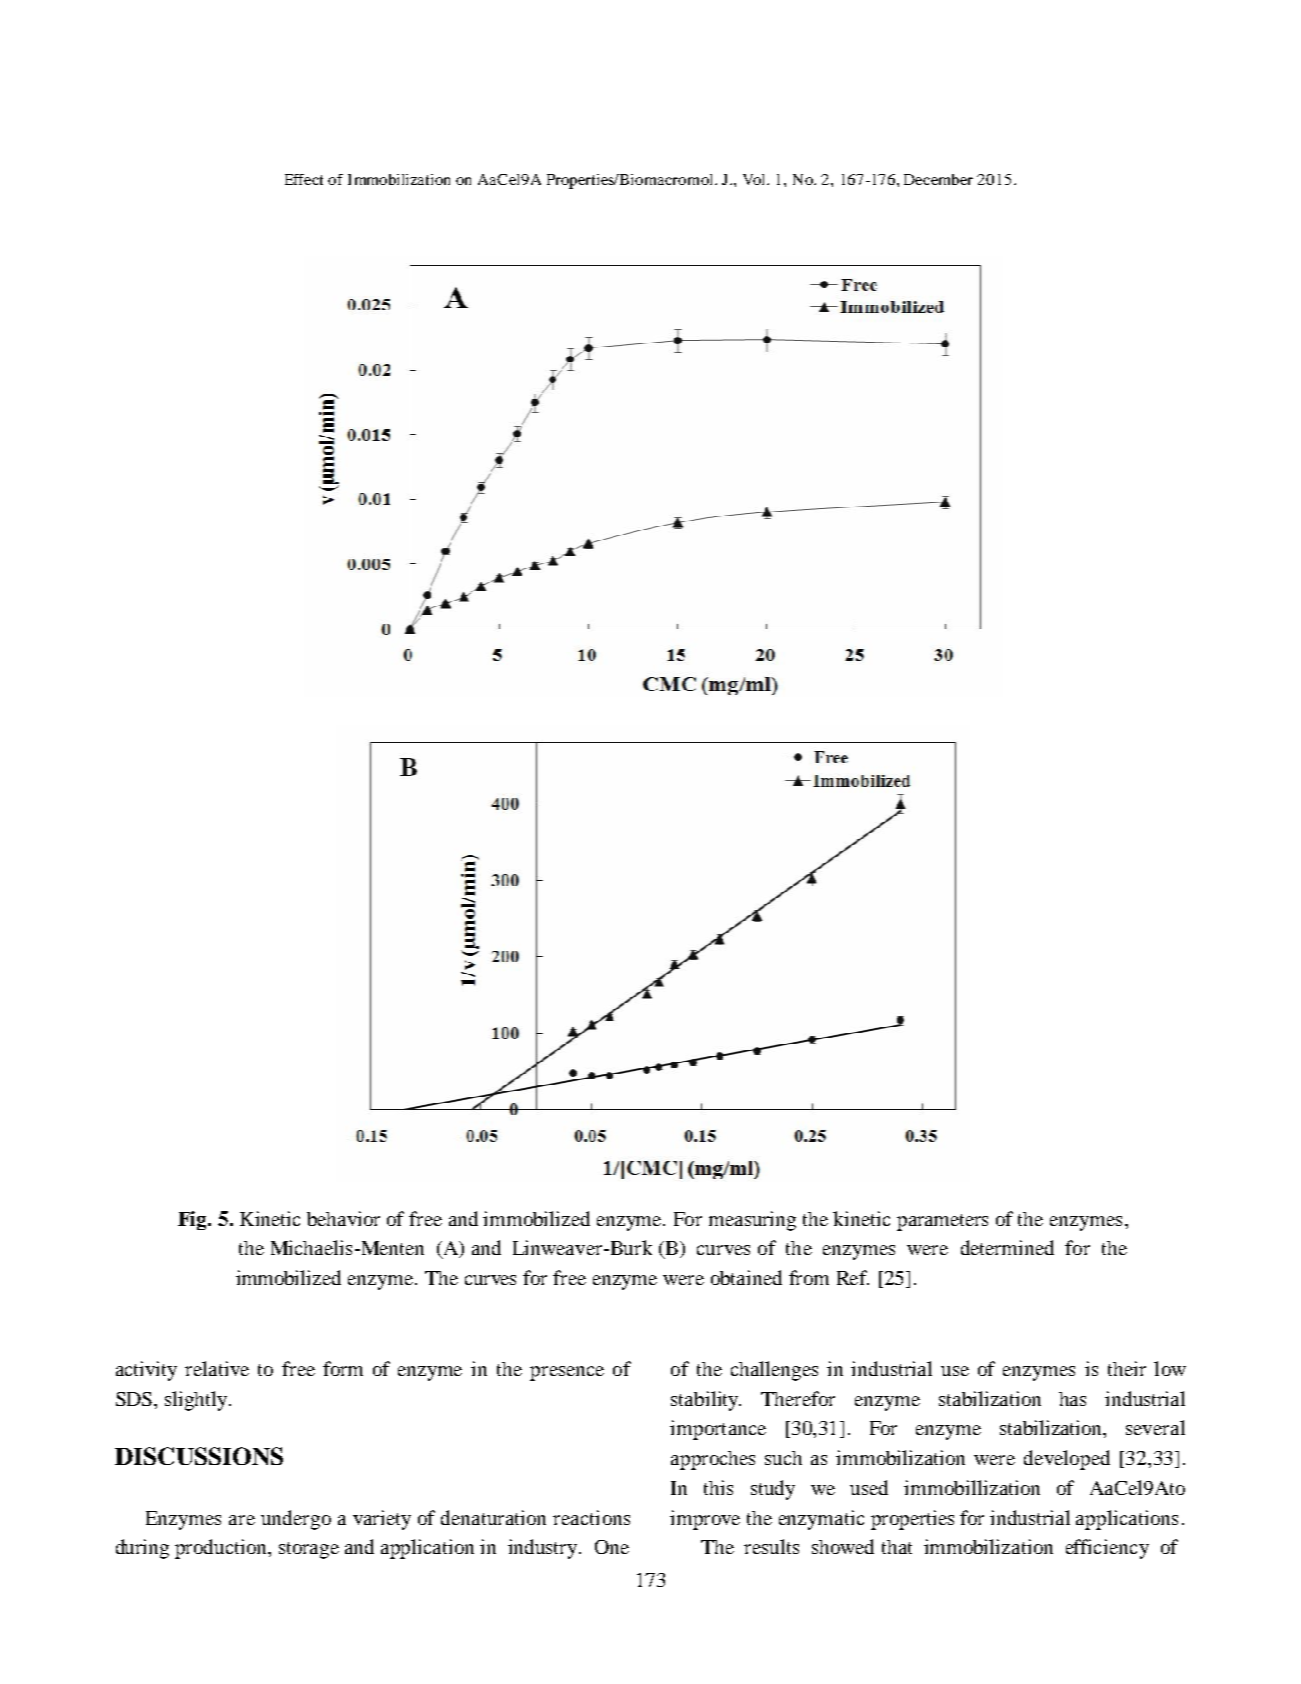 The height and width of the image is (1684, 1301). What do you see at coordinates (752, 1221) in the image?
I see `measuring` at bounding box center [752, 1221].
